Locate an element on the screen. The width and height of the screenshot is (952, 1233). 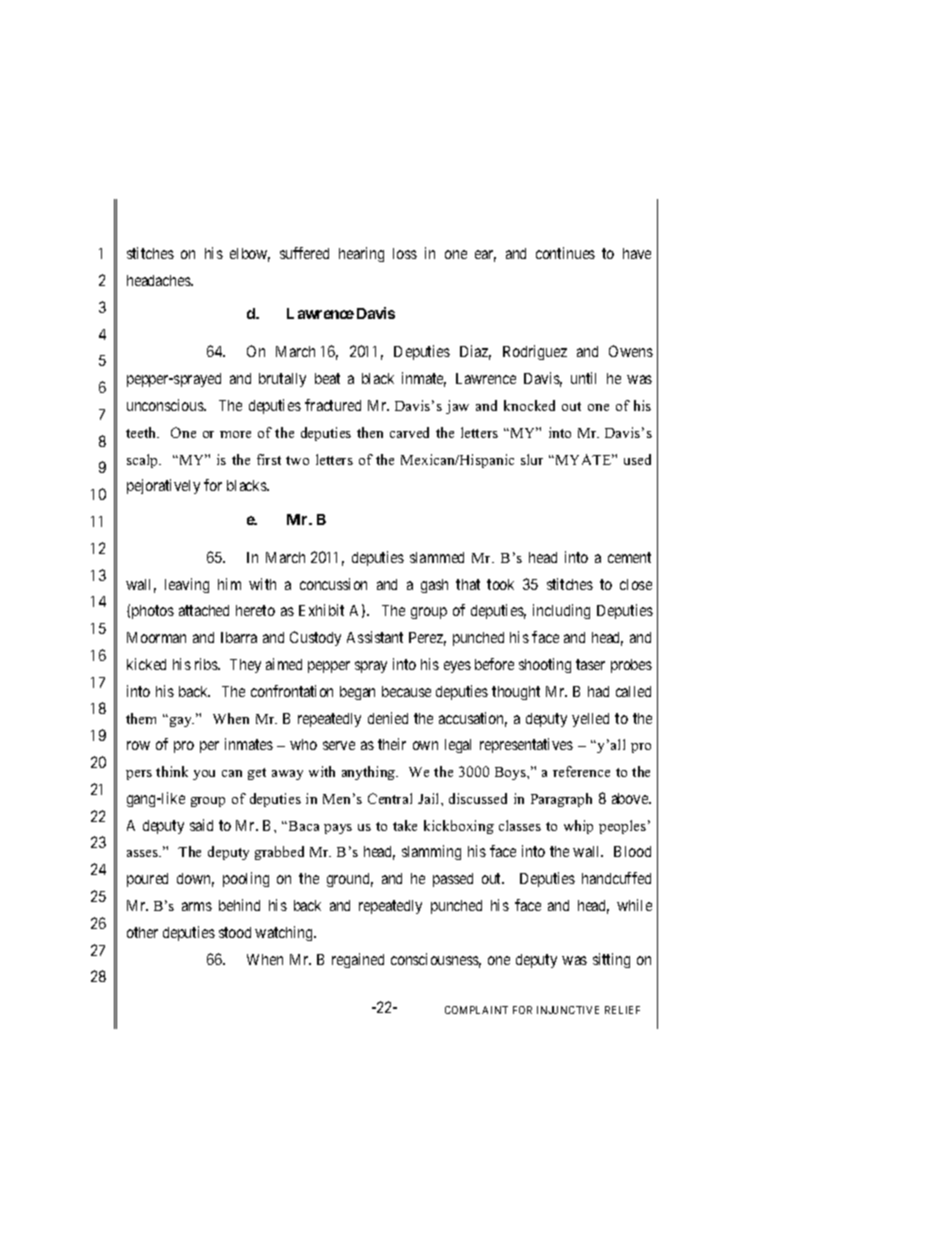
loss is located at coordinates (405, 253).
